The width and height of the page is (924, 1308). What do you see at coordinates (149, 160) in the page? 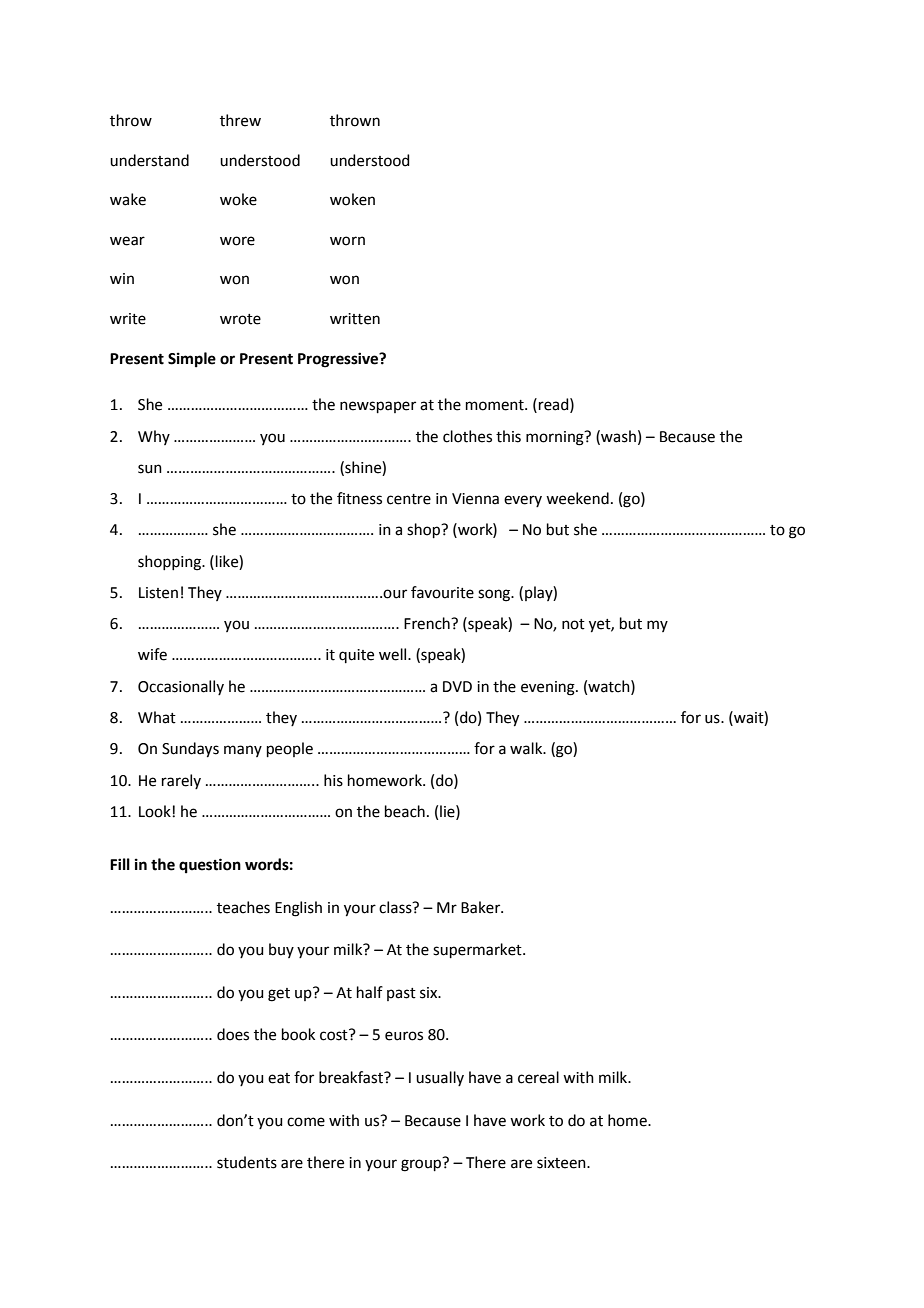
I see `understand` at bounding box center [149, 160].
